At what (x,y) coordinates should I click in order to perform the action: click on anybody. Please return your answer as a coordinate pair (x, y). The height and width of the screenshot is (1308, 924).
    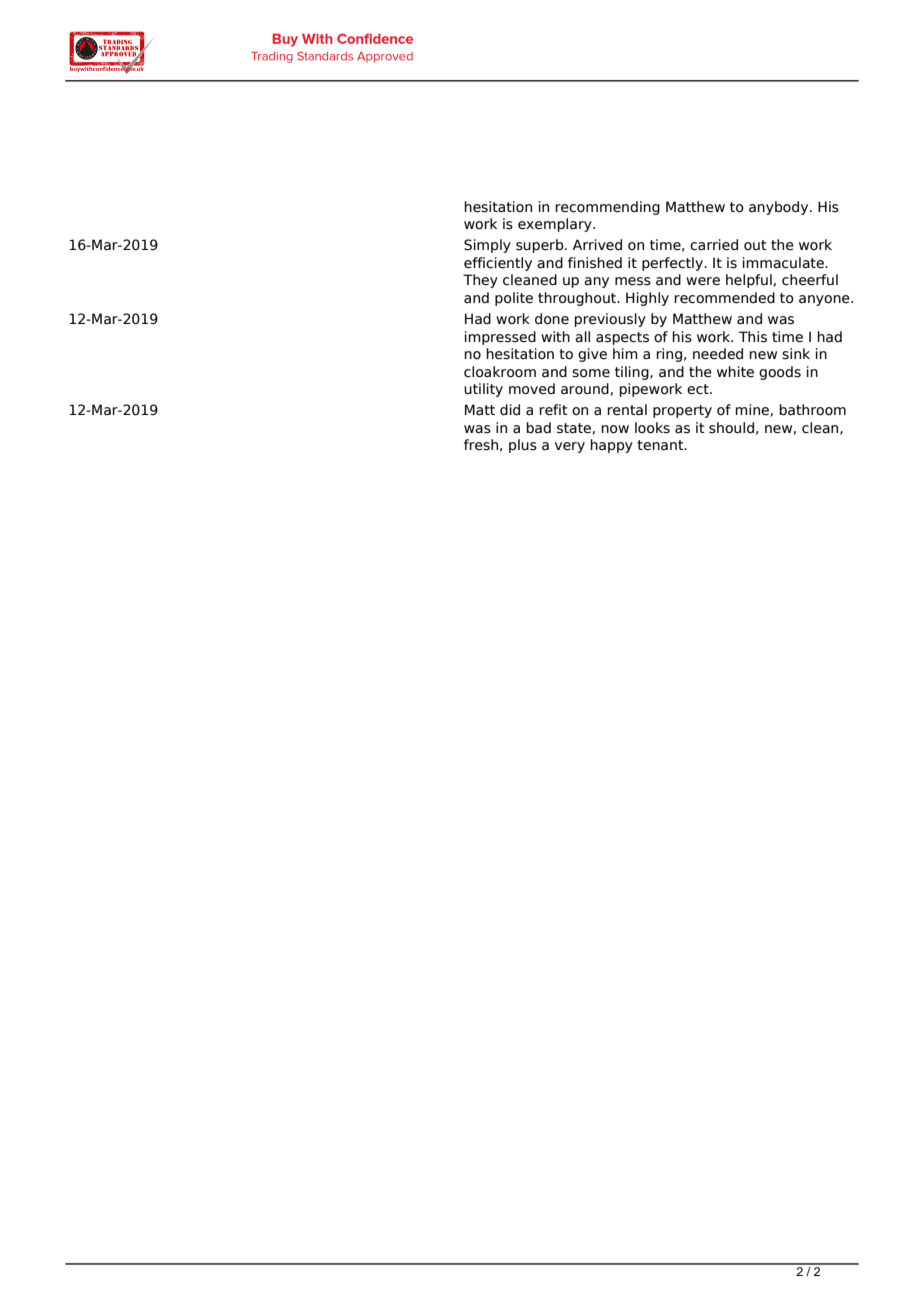
    Looking at the image, I should click on (780, 208).
